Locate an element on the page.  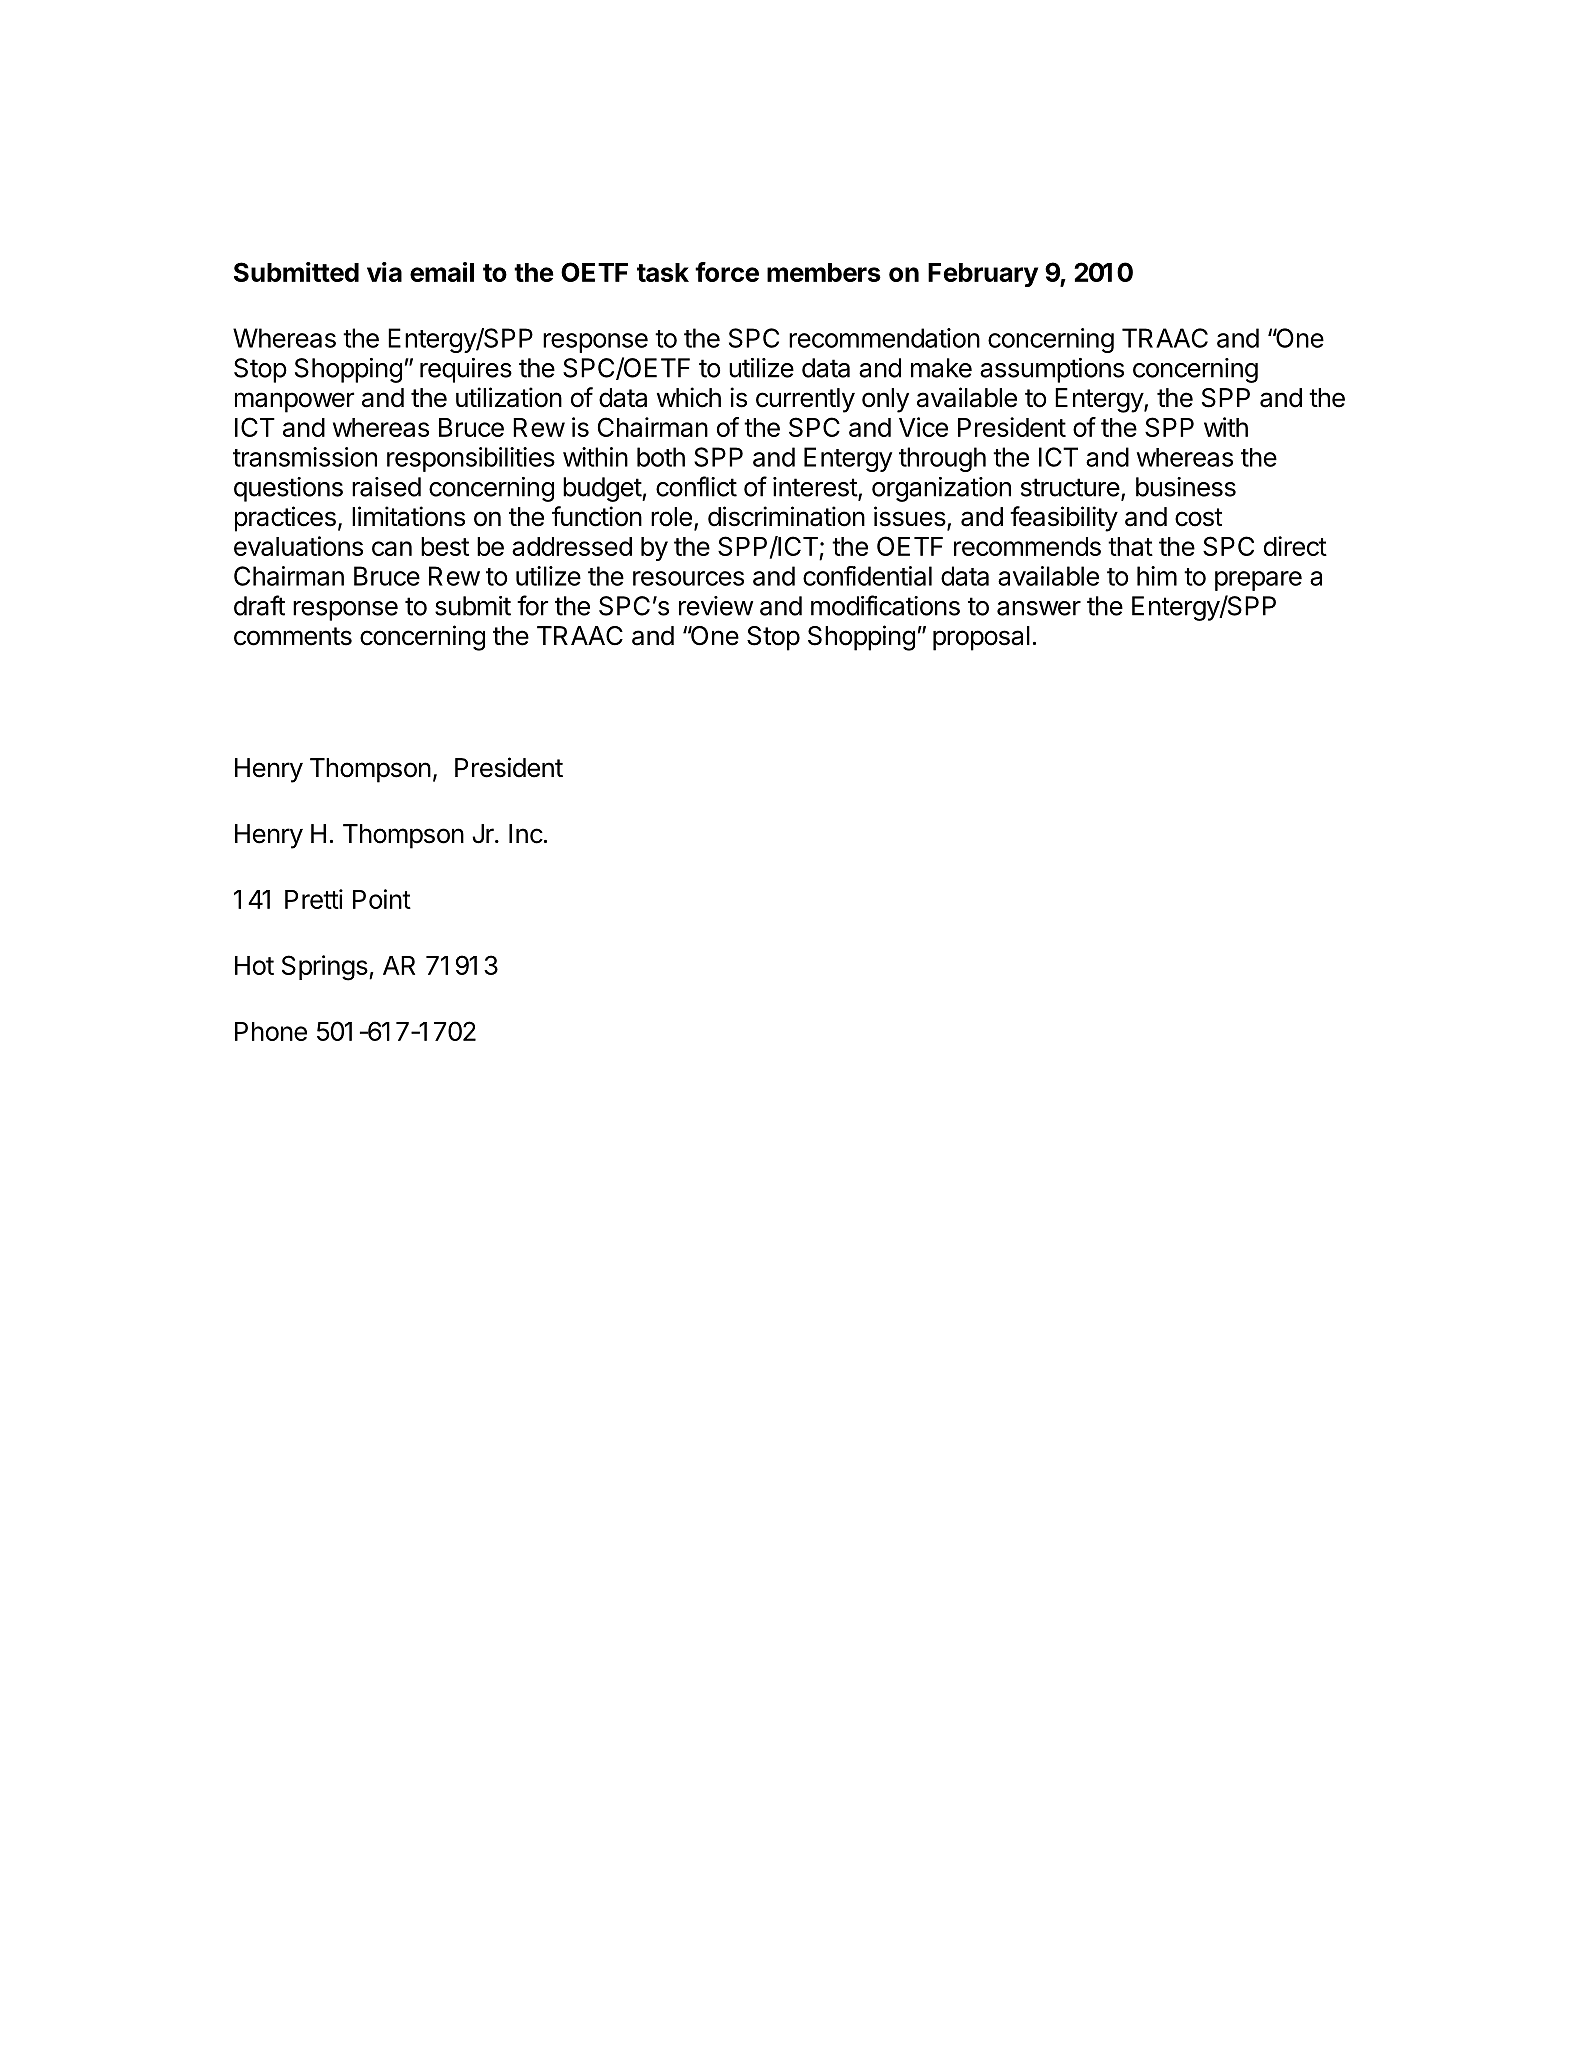
Inc is located at coordinates (526, 834).
